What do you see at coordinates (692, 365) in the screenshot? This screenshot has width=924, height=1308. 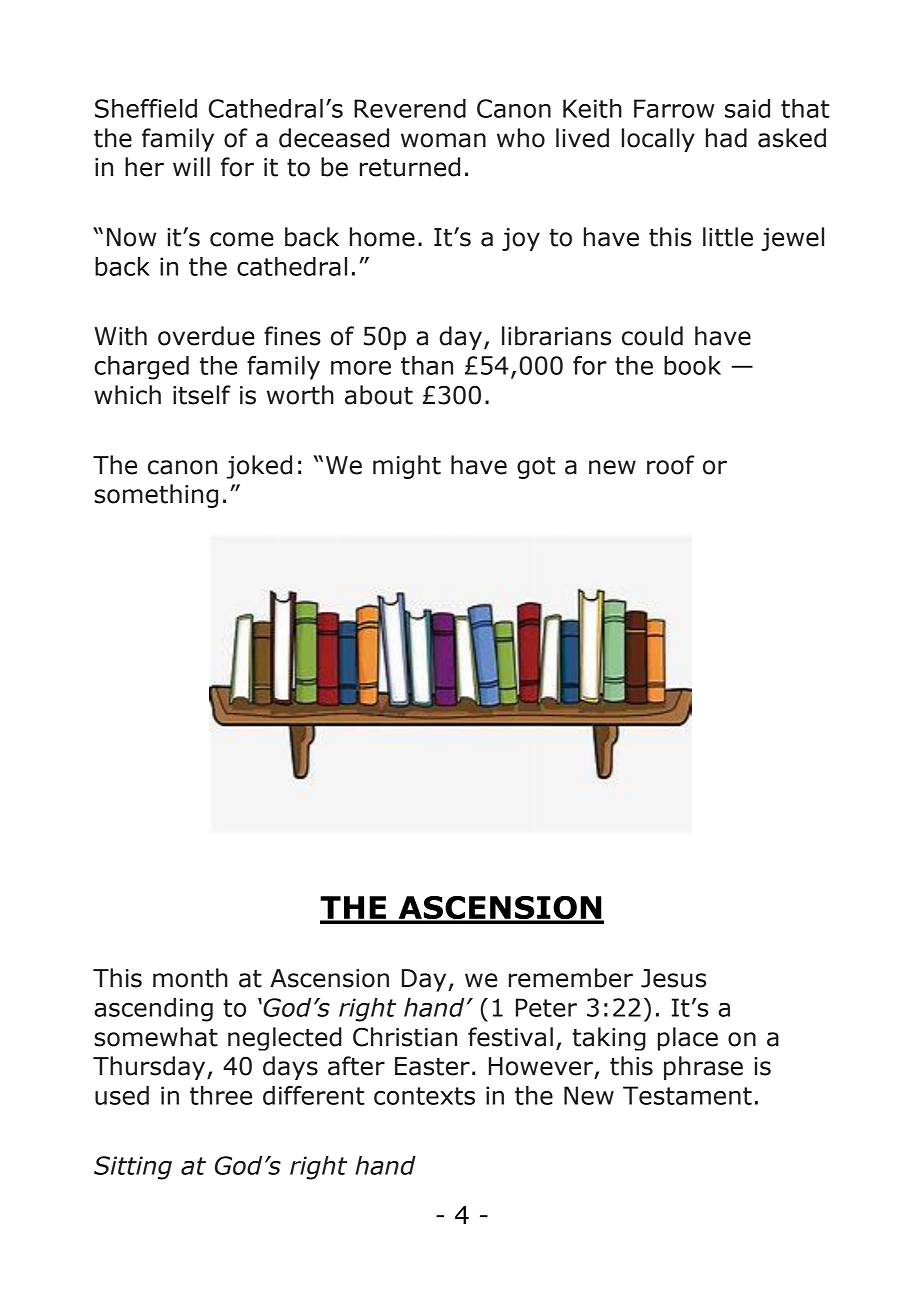 I see `book` at bounding box center [692, 365].
